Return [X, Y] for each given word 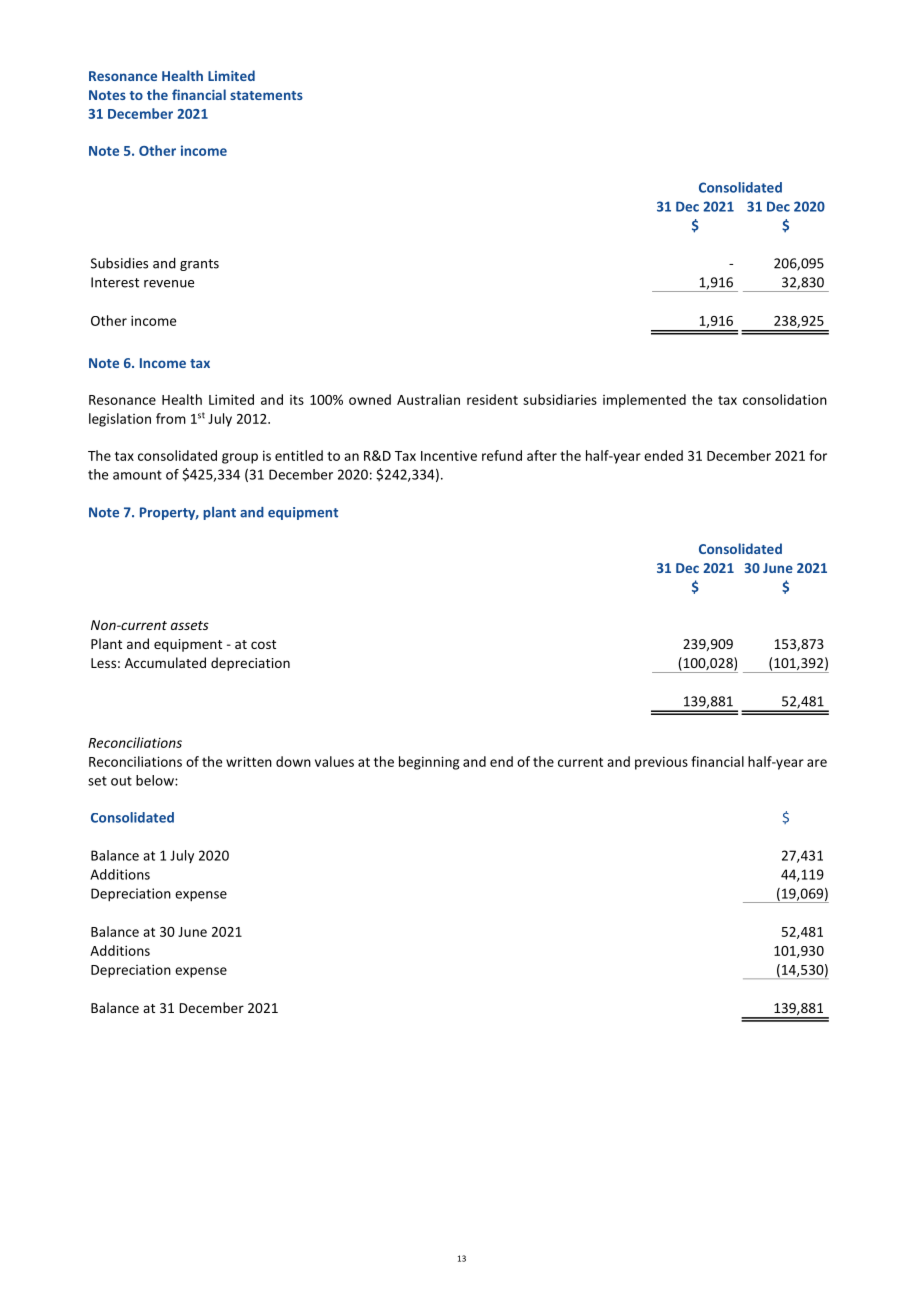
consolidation [785, 399]
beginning [429, 763]
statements [266, 95]
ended [663, 455]
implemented [644, 401]
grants [199, 265]
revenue [169, 284]
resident [492, 399]
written [249, 761]
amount [137, 475]
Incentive [449, 456]
